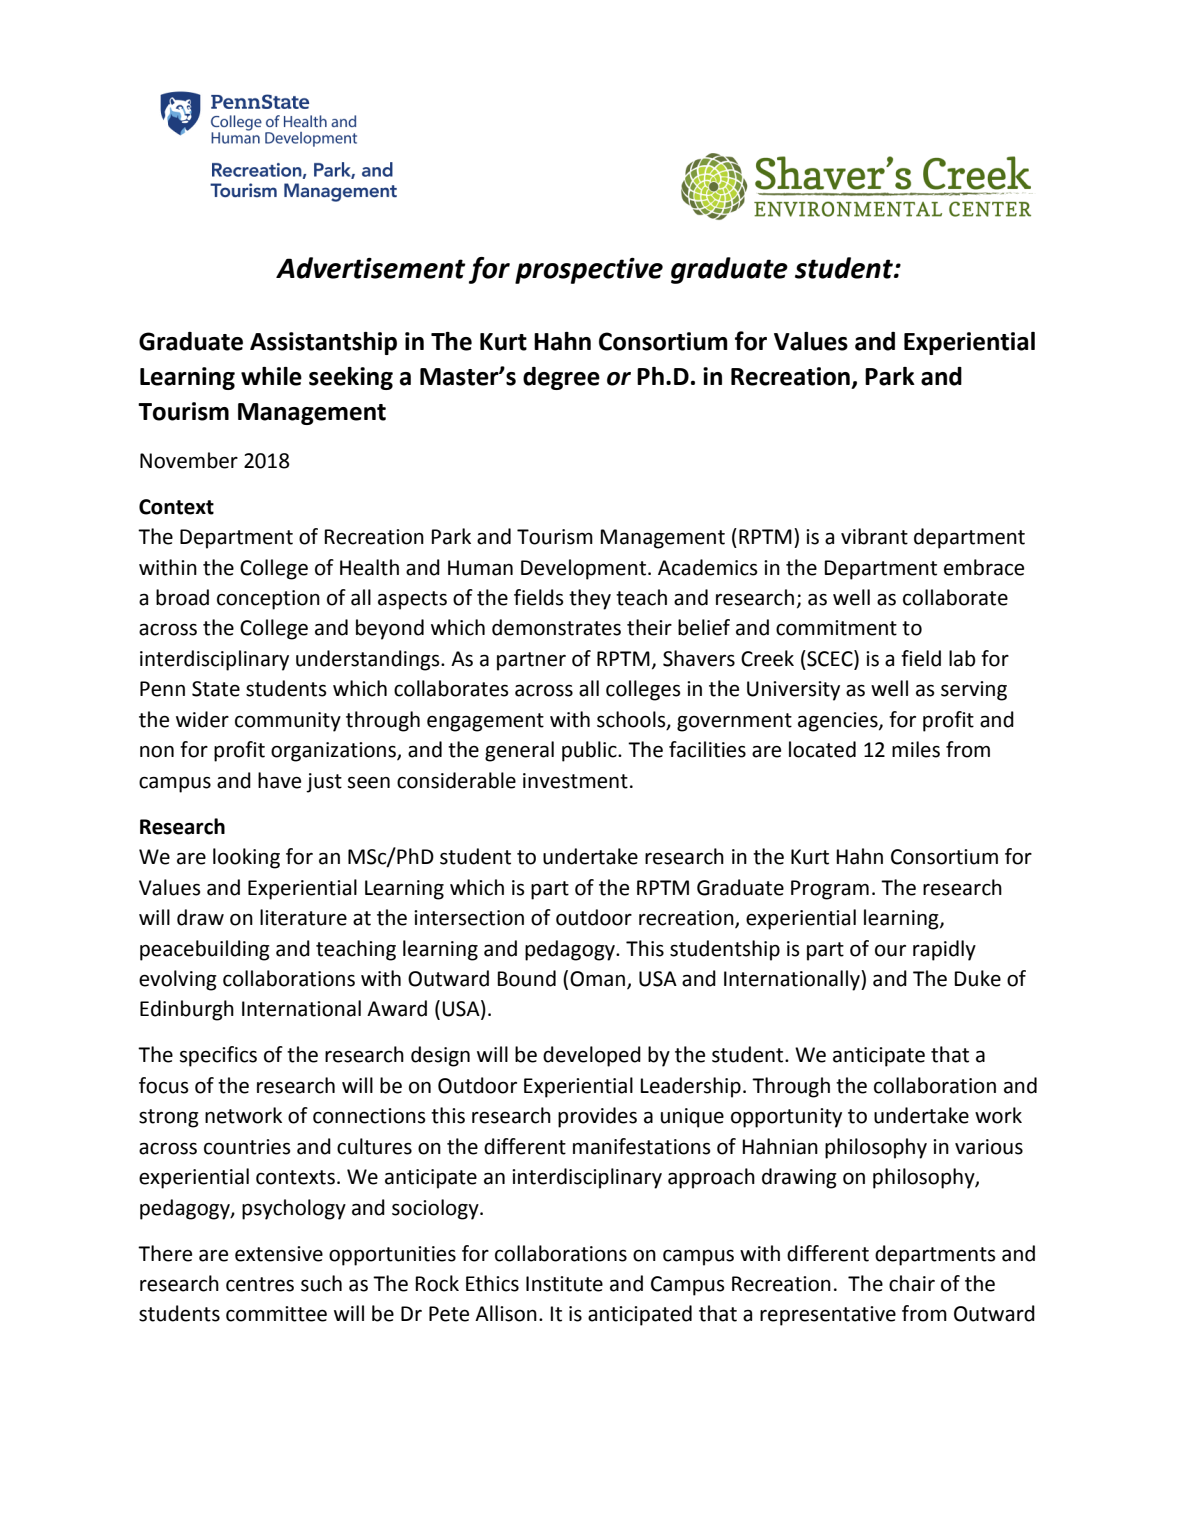 The width and height of the screenshot is (1179, 1526). I want to click on miles, so click(916, 749).
